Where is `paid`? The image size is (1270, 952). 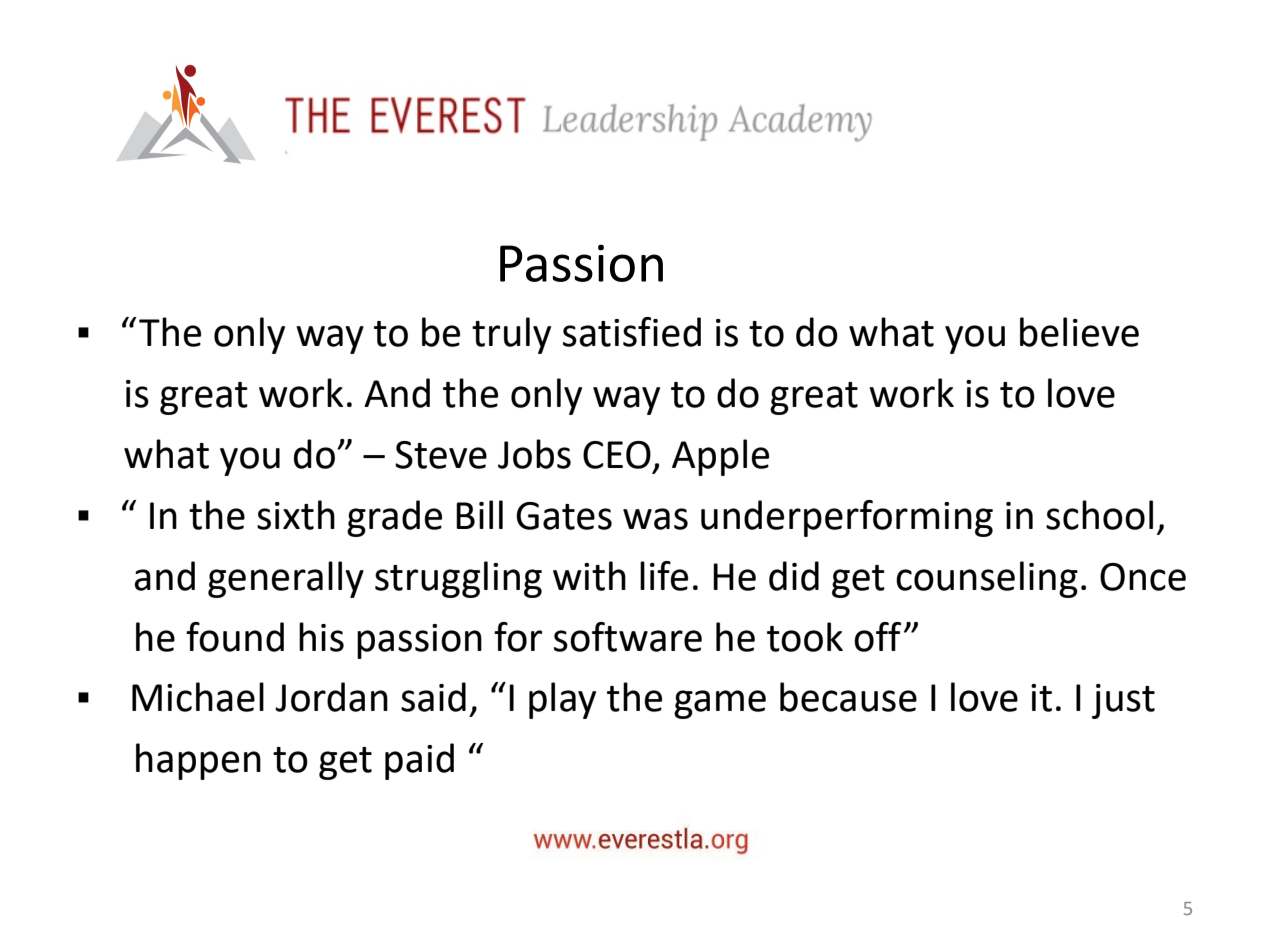 paid is located at coordinates (419, 761).
